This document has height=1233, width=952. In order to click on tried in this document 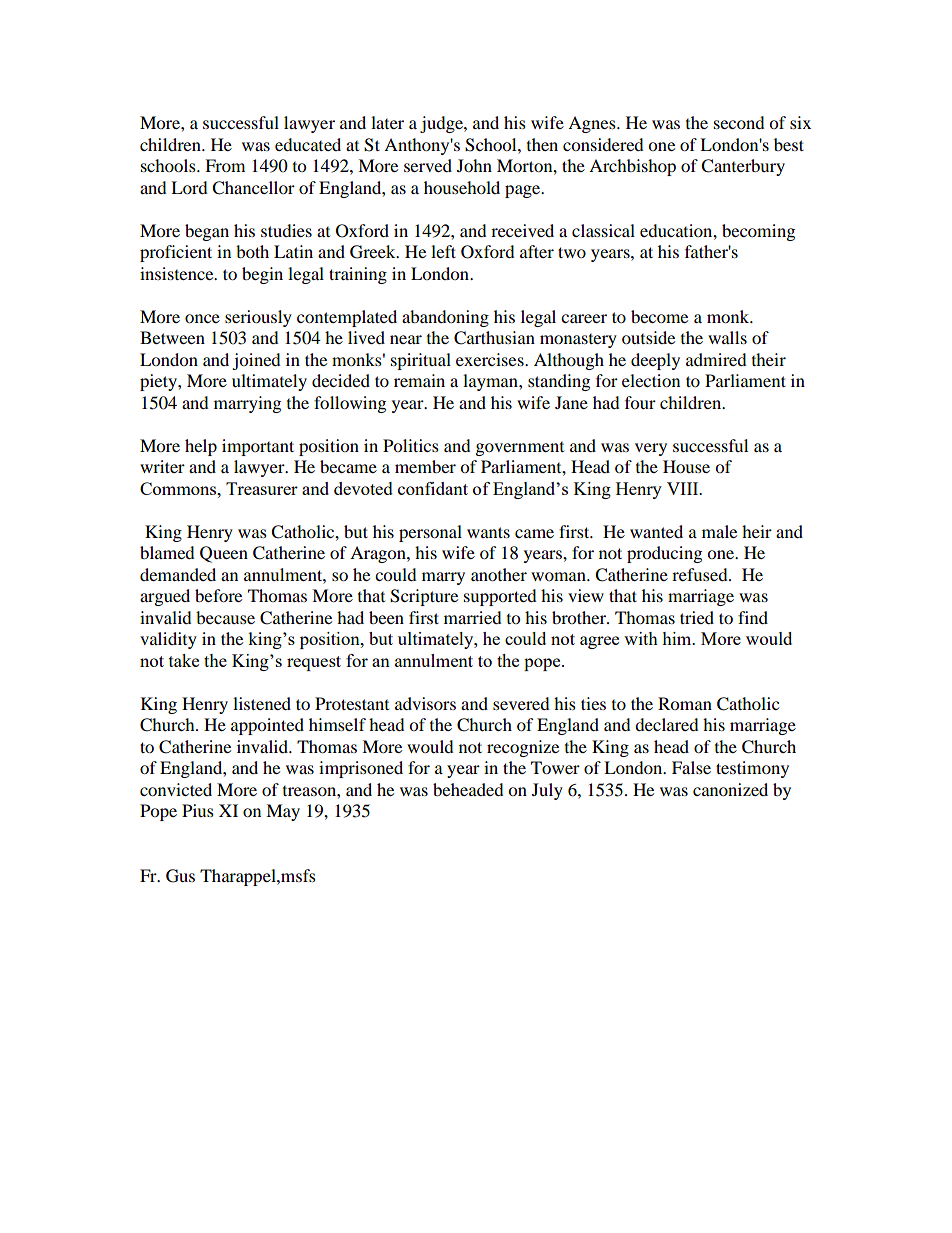, I will do `click(697, 617)`.
